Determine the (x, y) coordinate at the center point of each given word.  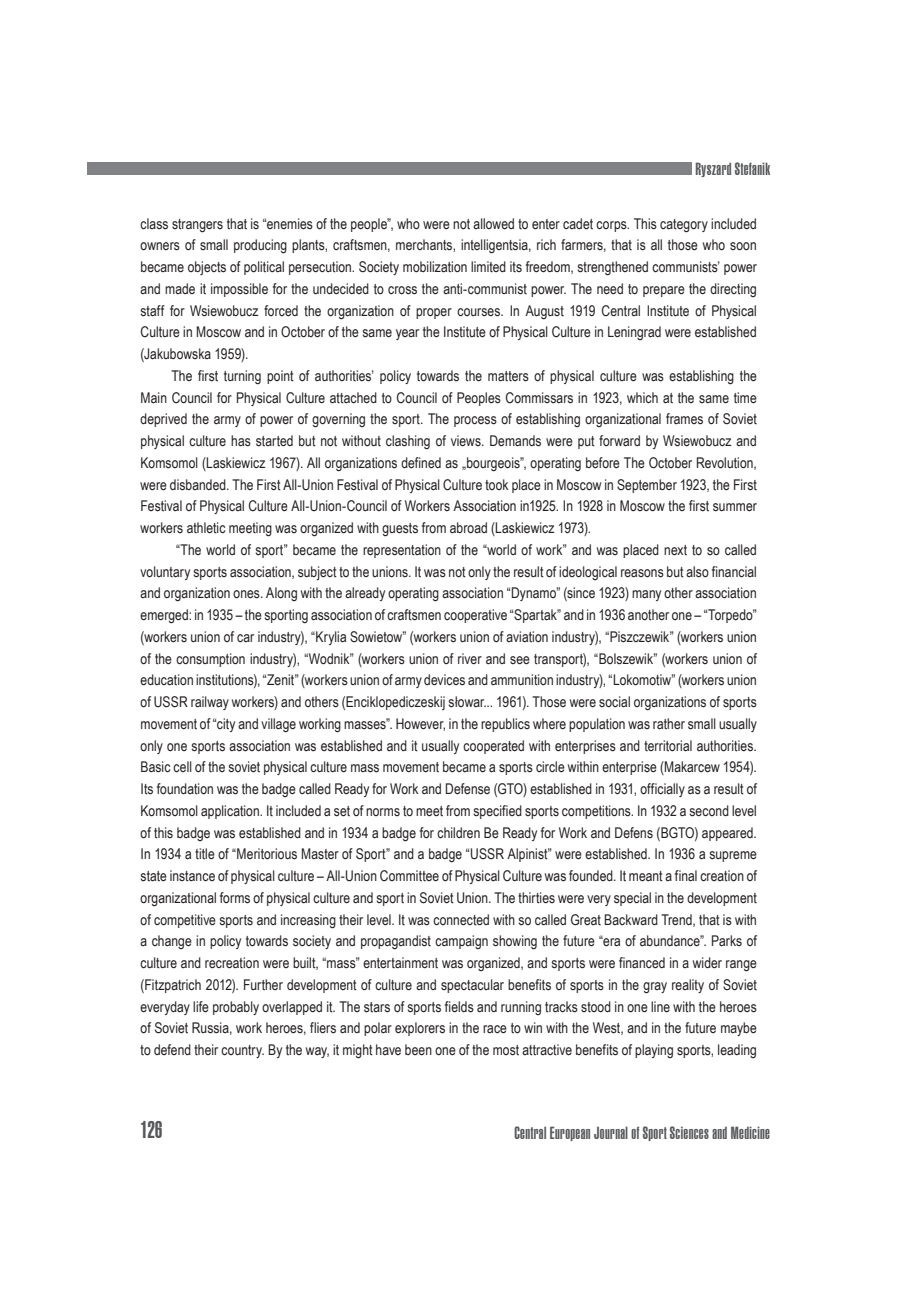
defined (421, 462)
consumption (210, 660)
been (418, 1049)
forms (235, 898)
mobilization (435, 267)
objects (207, 268)
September (647, 486)
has (241, 441)
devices (444, 680)
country (242, 1051)
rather (669, 724)
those (683, 245)
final (686, 876)
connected (461, 920)
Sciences (689, 1132)
